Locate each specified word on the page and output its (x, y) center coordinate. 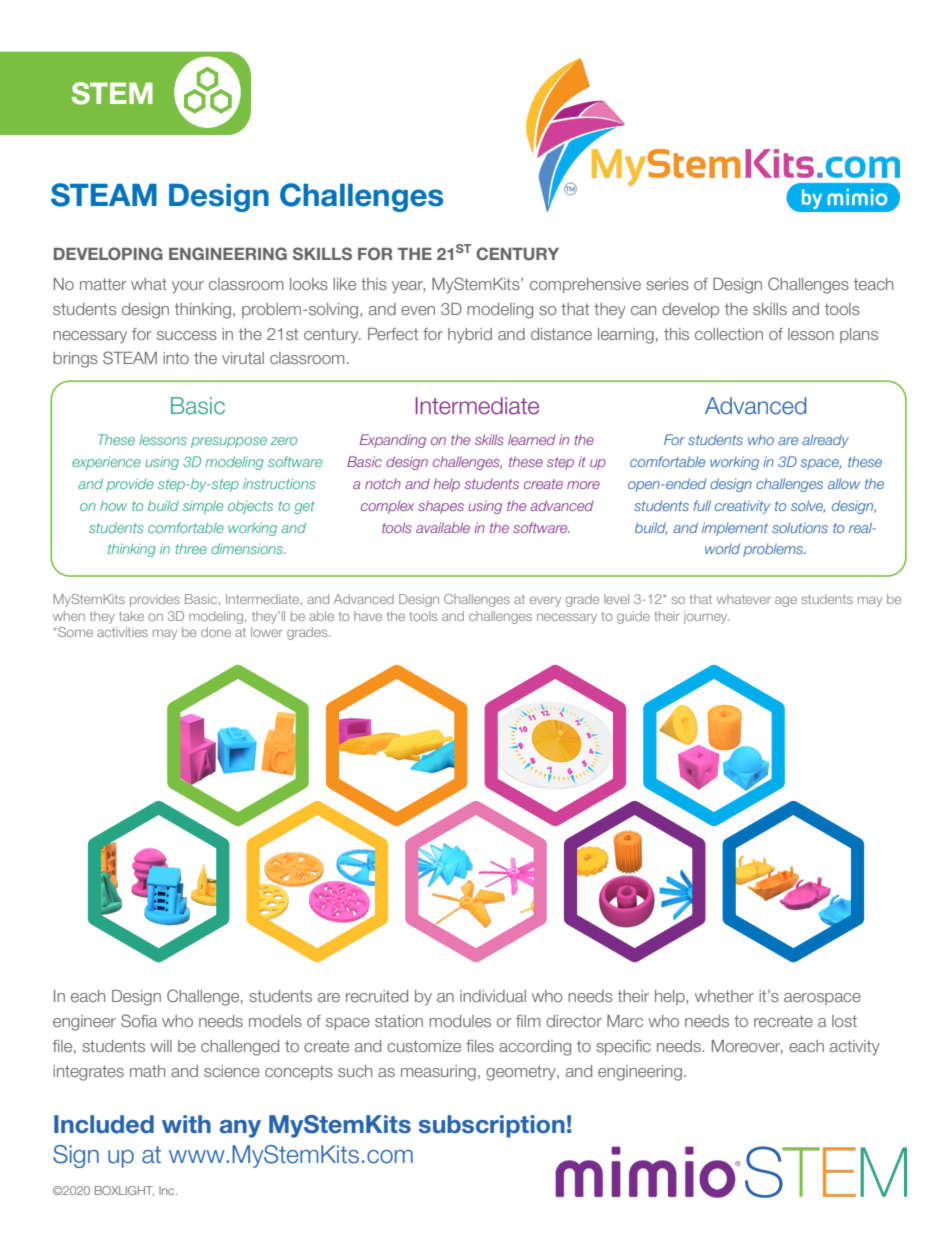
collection (729, 334)
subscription (492, 1126)
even (418, 310)
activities (122, 632)
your (188, 287)
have (368, 616)
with (186, 1124)
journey (706, 617)
